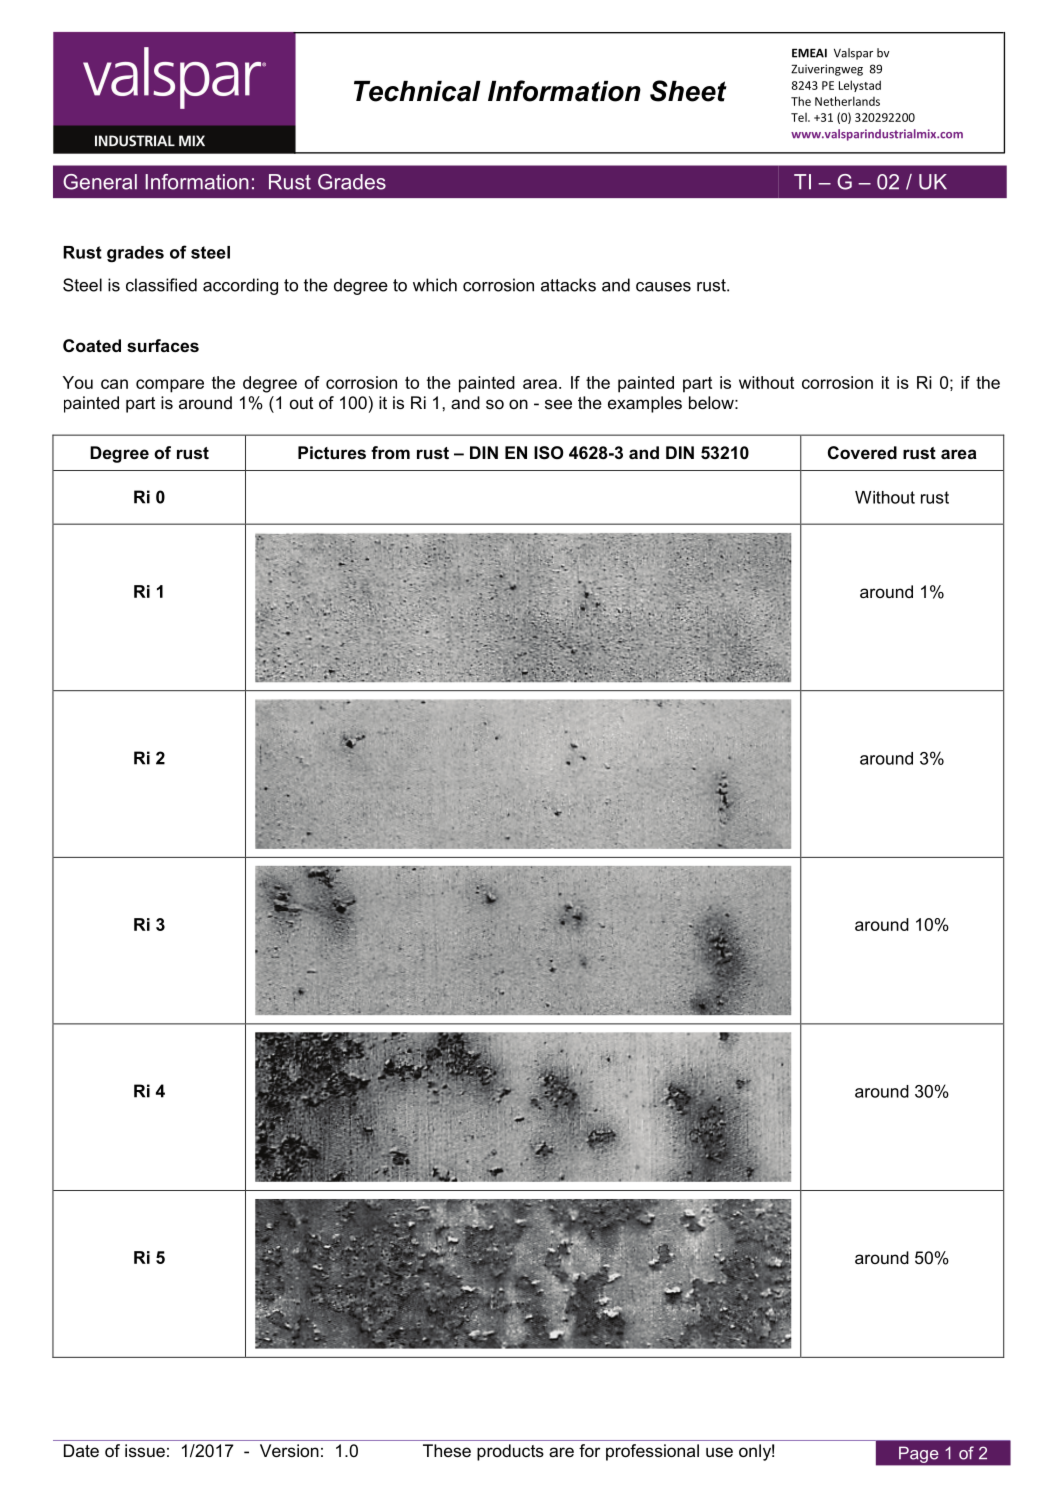  What do you see at coordinates (289, 1450) in the image?
I see `Version` at bounding box center [289, 1450].
